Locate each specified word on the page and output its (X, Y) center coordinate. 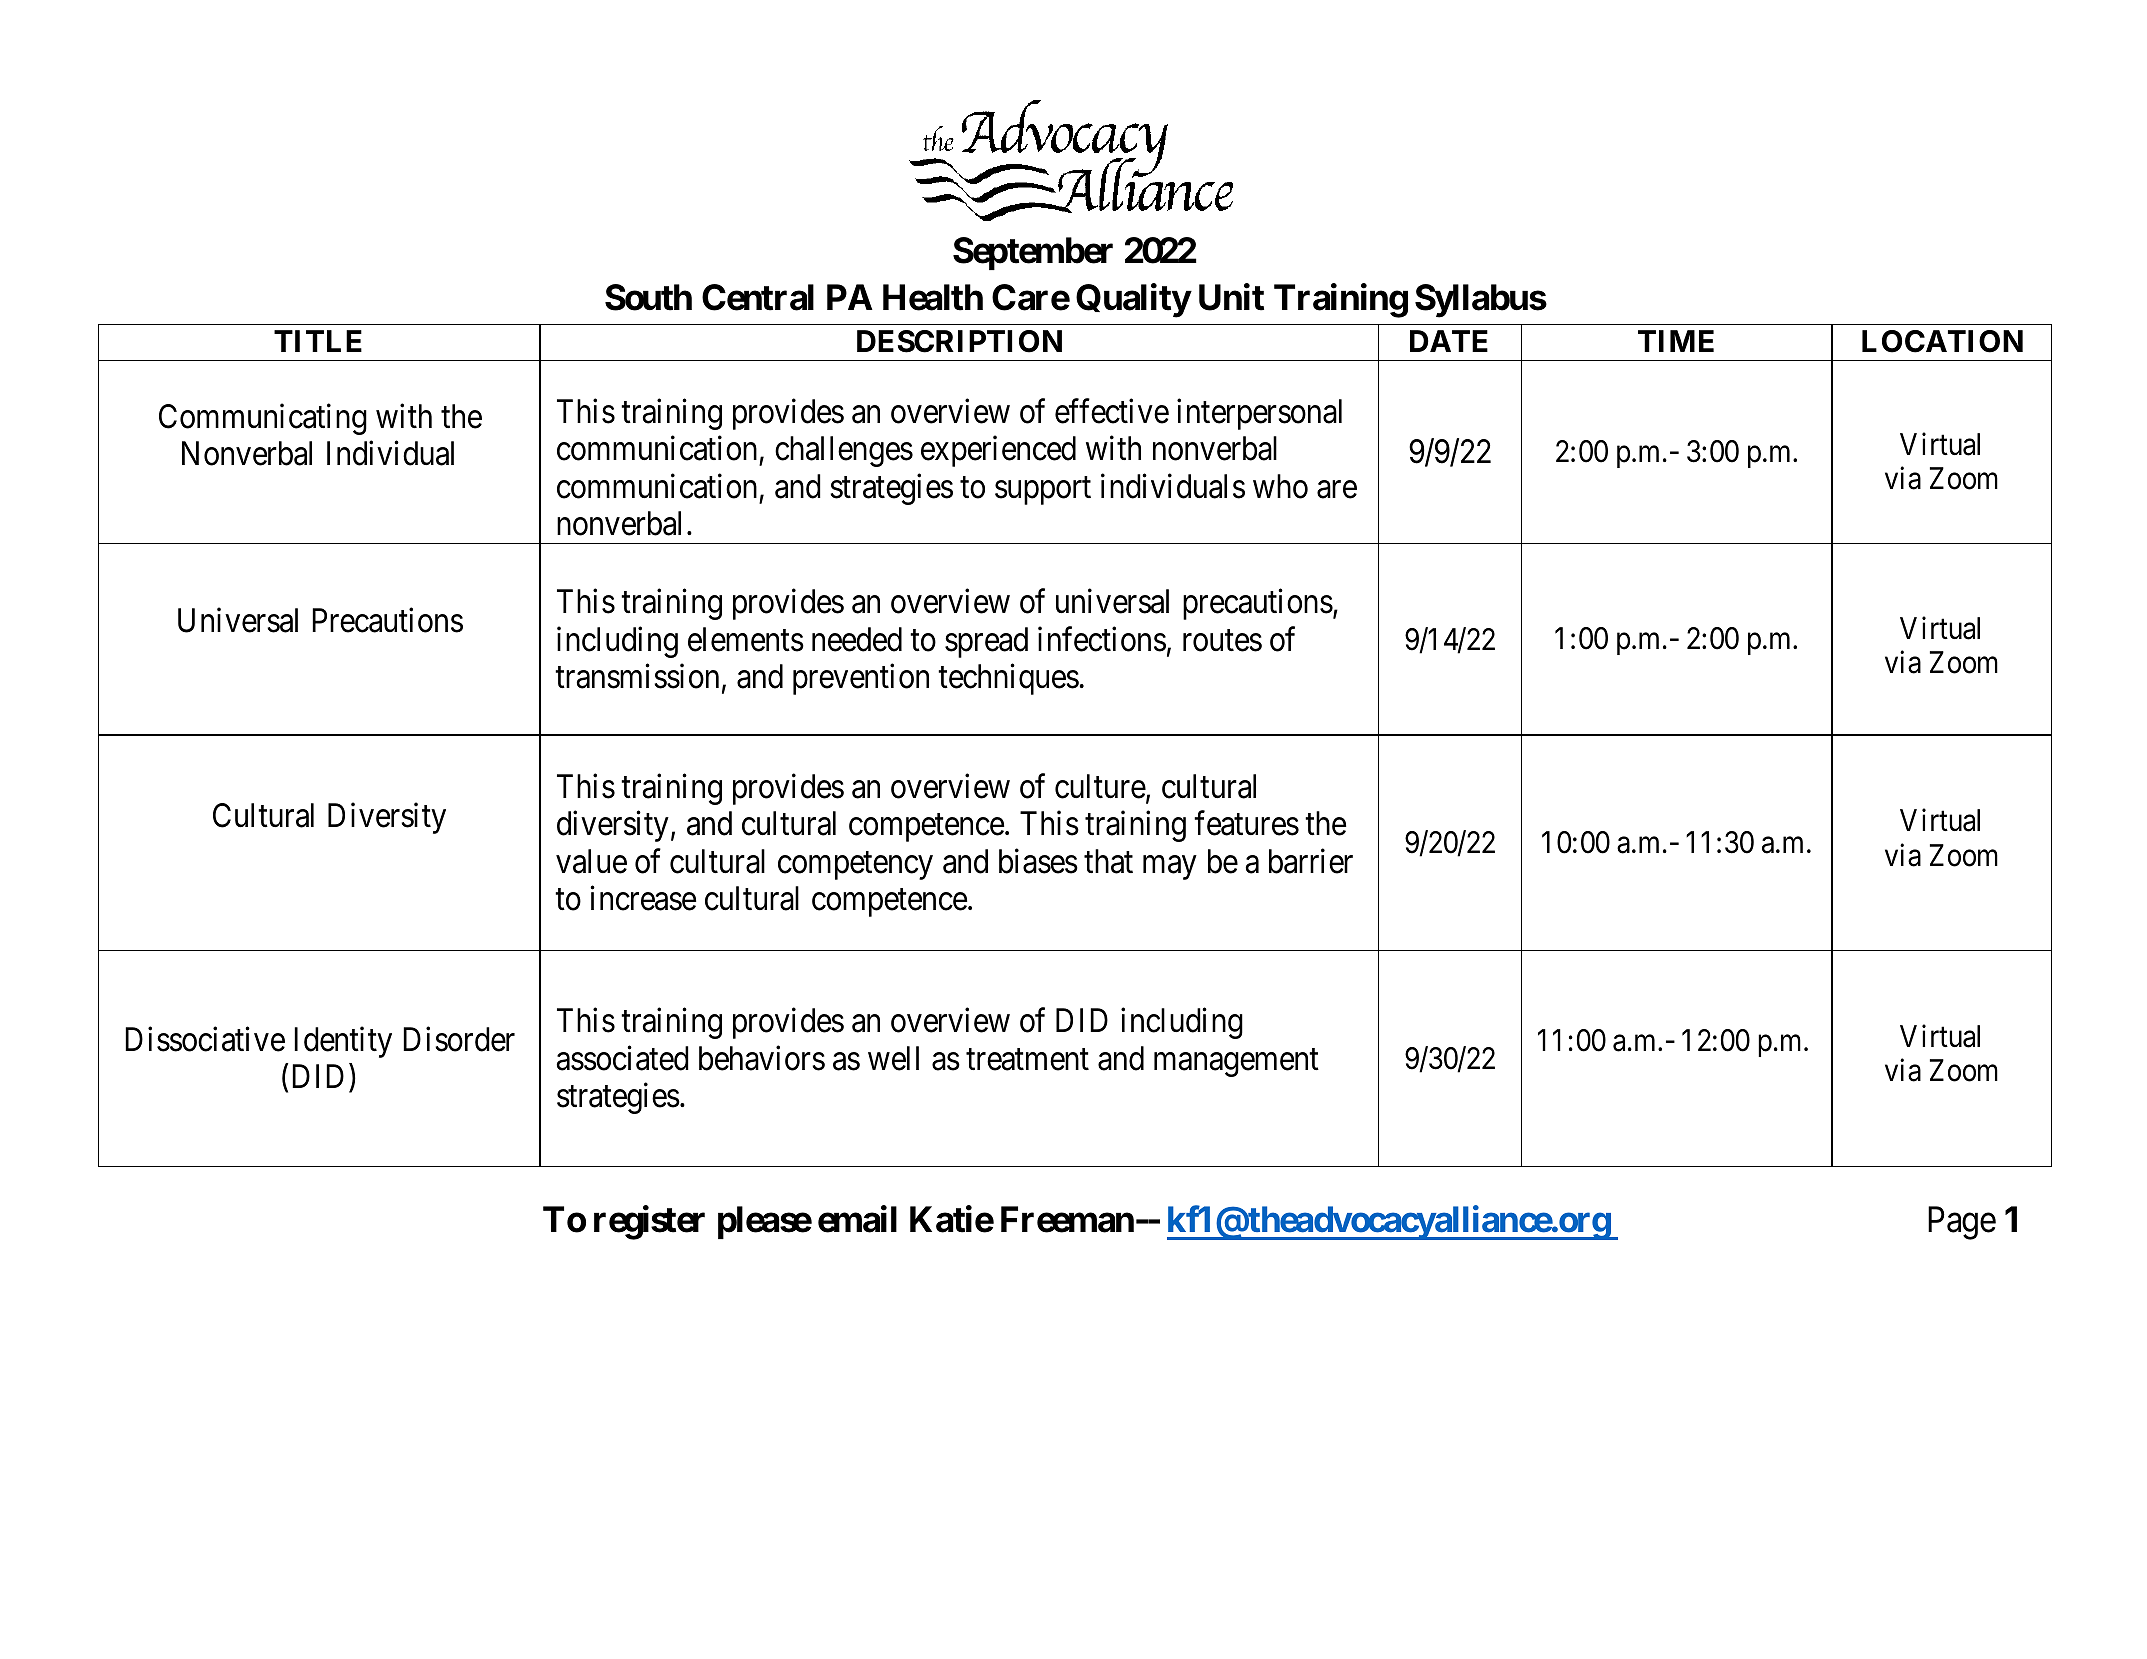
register (649, 1223)
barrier (1311, 861)
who (1280, 486)
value (591, 861)
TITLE (318, 341)
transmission (637, 676)
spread (986, 642)
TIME (1676, 341)
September (1033, 253)
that (1108, 861)
